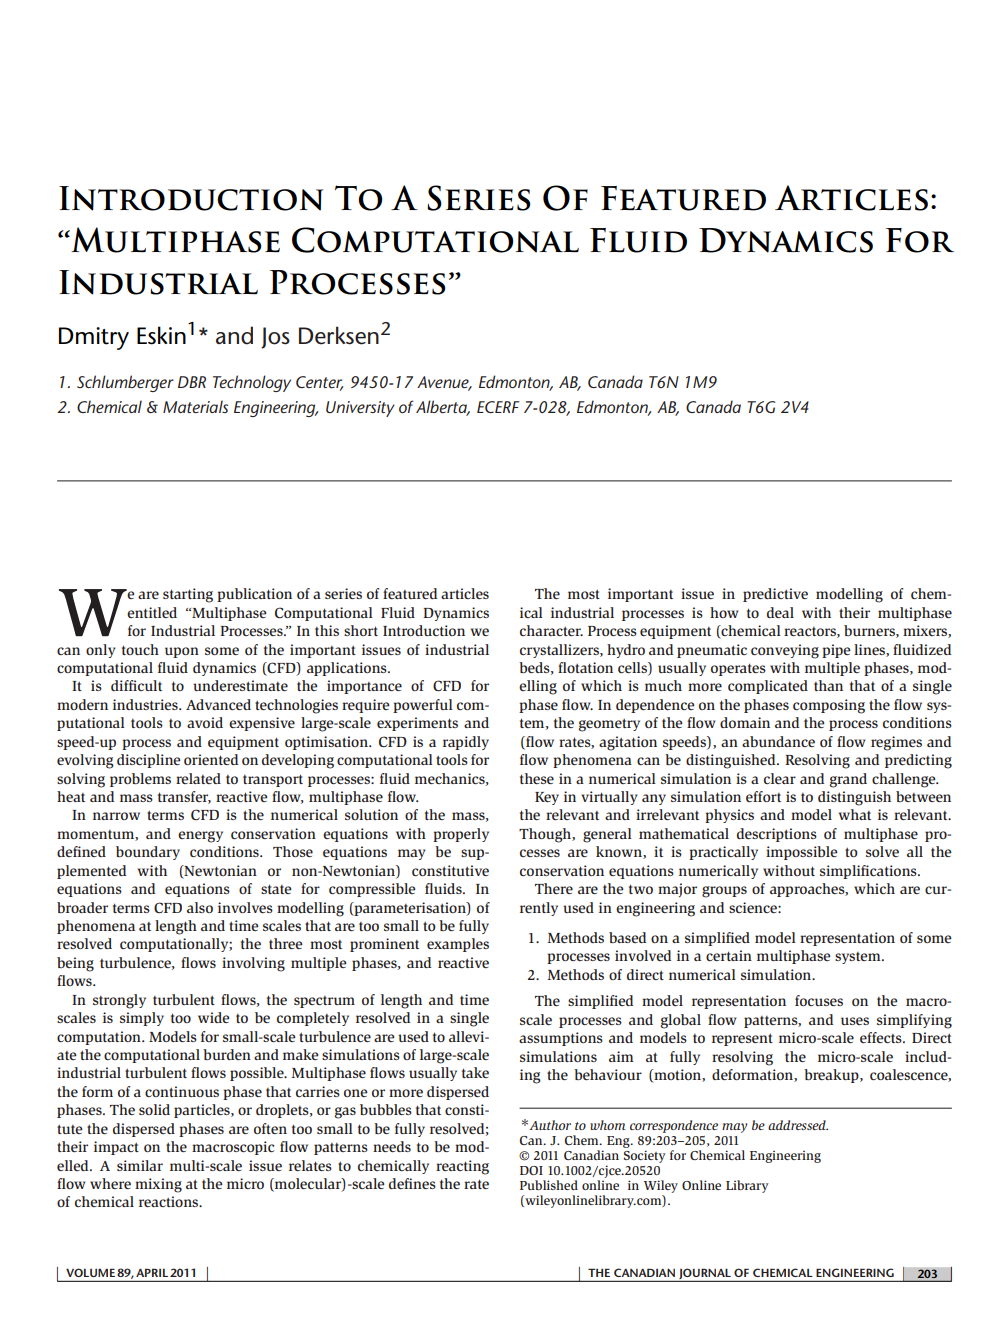 This screenshot has height=1332, width=999. I want to click on involving, so click(253, 964).
